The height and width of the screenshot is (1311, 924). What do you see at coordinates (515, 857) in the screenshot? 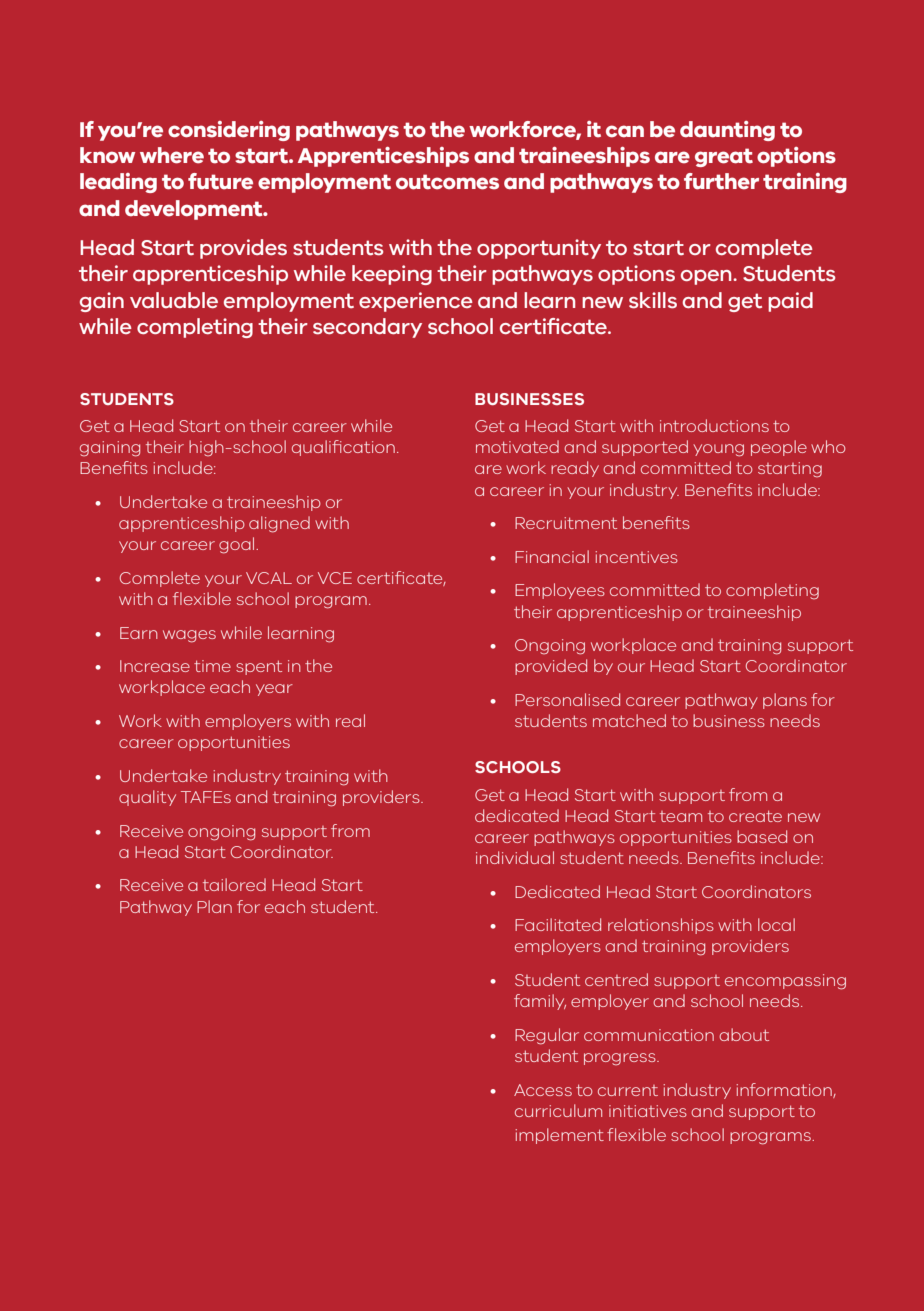
I see `individual` at bounding box center [515, 857].
